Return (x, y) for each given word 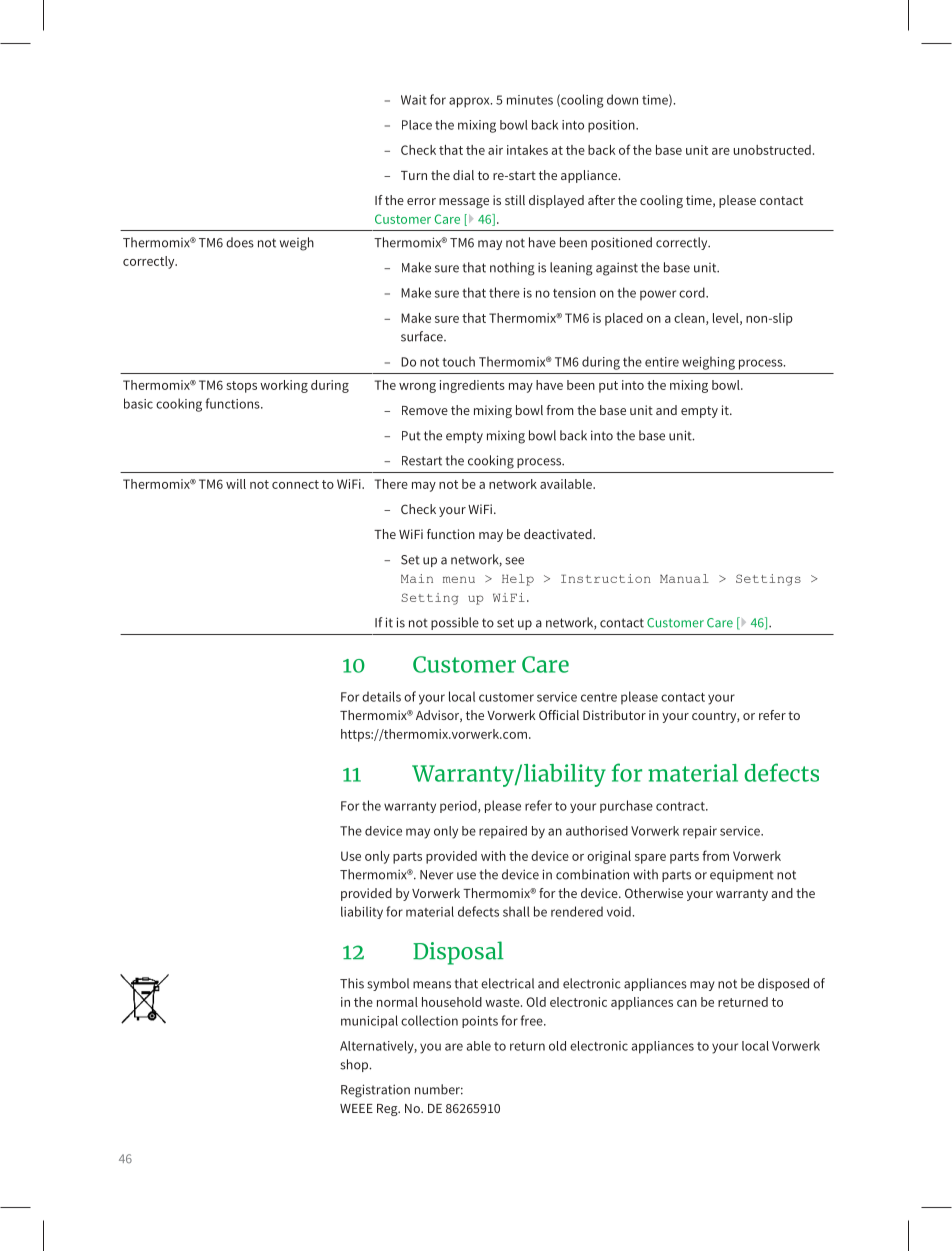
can (687, 1003)
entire (662, 362)
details (381, 696)
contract (681, 806)
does (240, 242)
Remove (425, 410)
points (480, 1022)
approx (470, 102)
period (459, 806)
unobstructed (772, 150)
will (236, 484)
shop (355, 1065)
